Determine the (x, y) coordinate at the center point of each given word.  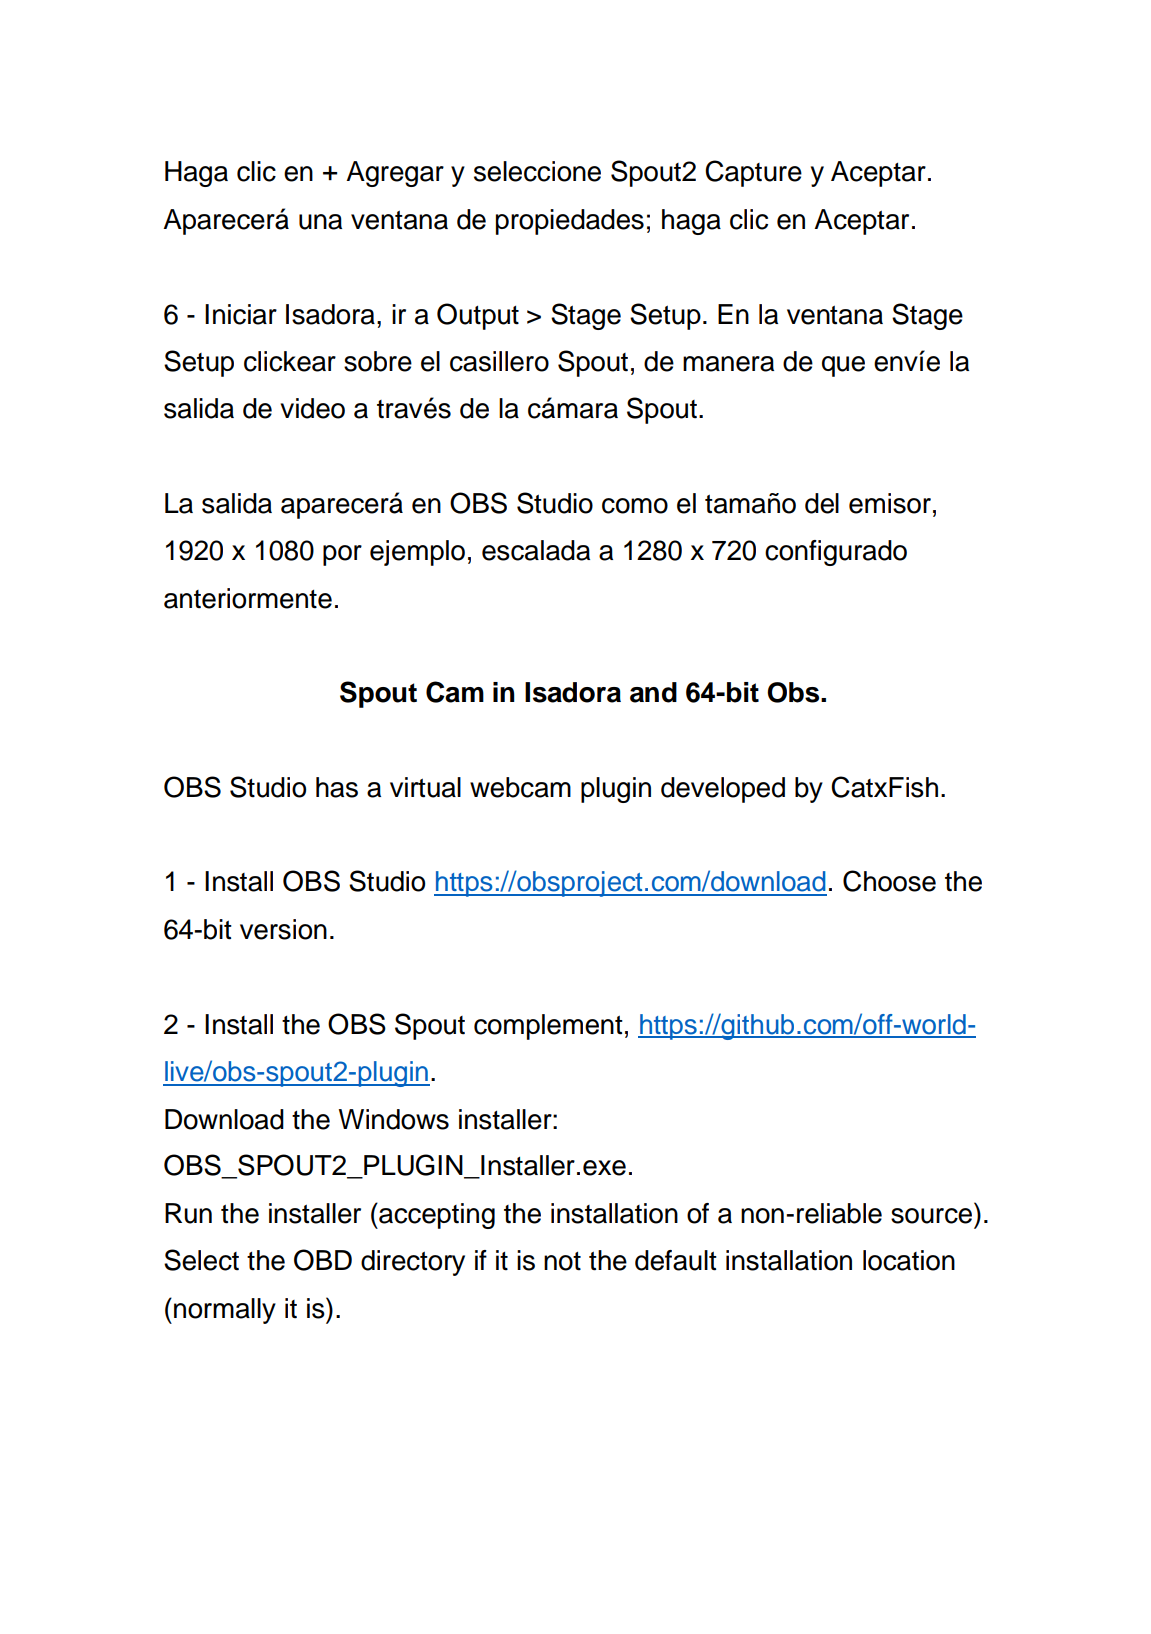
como (635, 506)
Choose (889, 881)
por (342, 555)
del (822, 503)
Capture (753, 173)
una (320, 222)
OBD (323, 1260)
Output (478, 316)
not (562, 1261)
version (283, 929)
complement (548, 1027)
